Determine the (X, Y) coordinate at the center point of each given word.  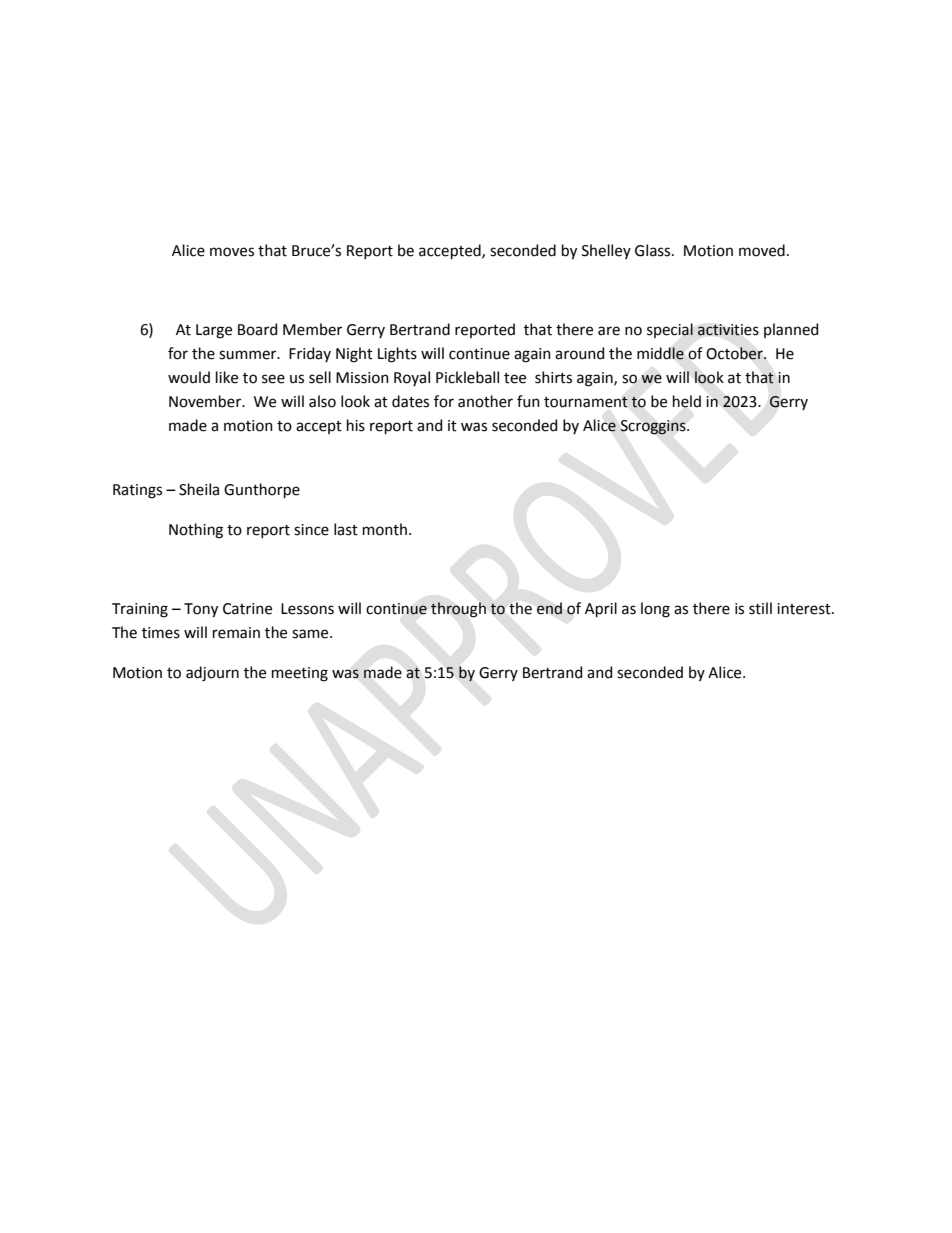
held (687, 401)
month (385, 529)
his (356, 425)
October (735, 353)
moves (232, 252)
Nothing (196, 531)
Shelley (606, 251)
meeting (300, 674)
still (760, 608)
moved (762, 250)
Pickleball (467, 377)
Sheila (199, 489)
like (227, 377)
